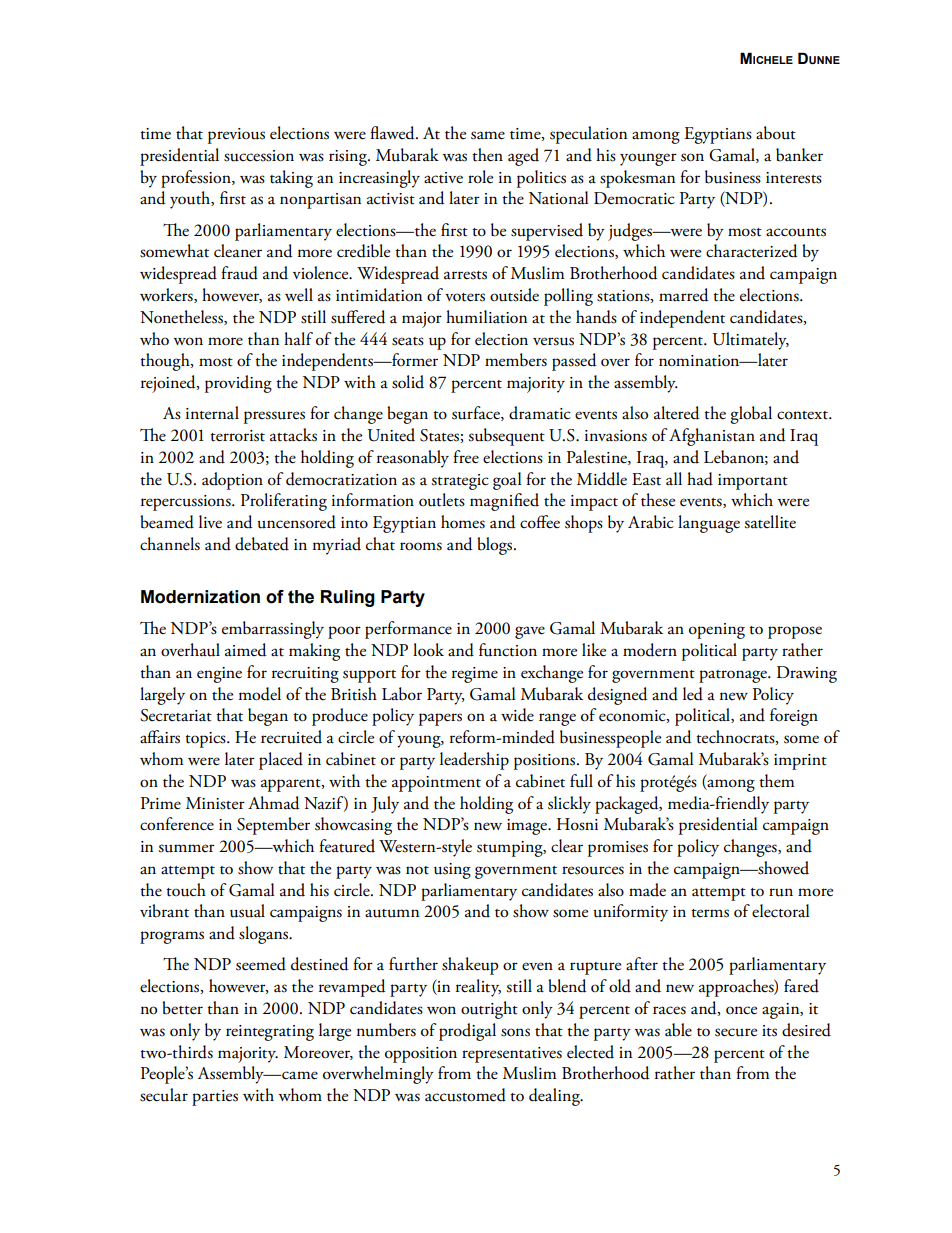  What do you see at coordinates (215, 1098) in the image?
I see `parties` at bounding box center [215, 1098].
